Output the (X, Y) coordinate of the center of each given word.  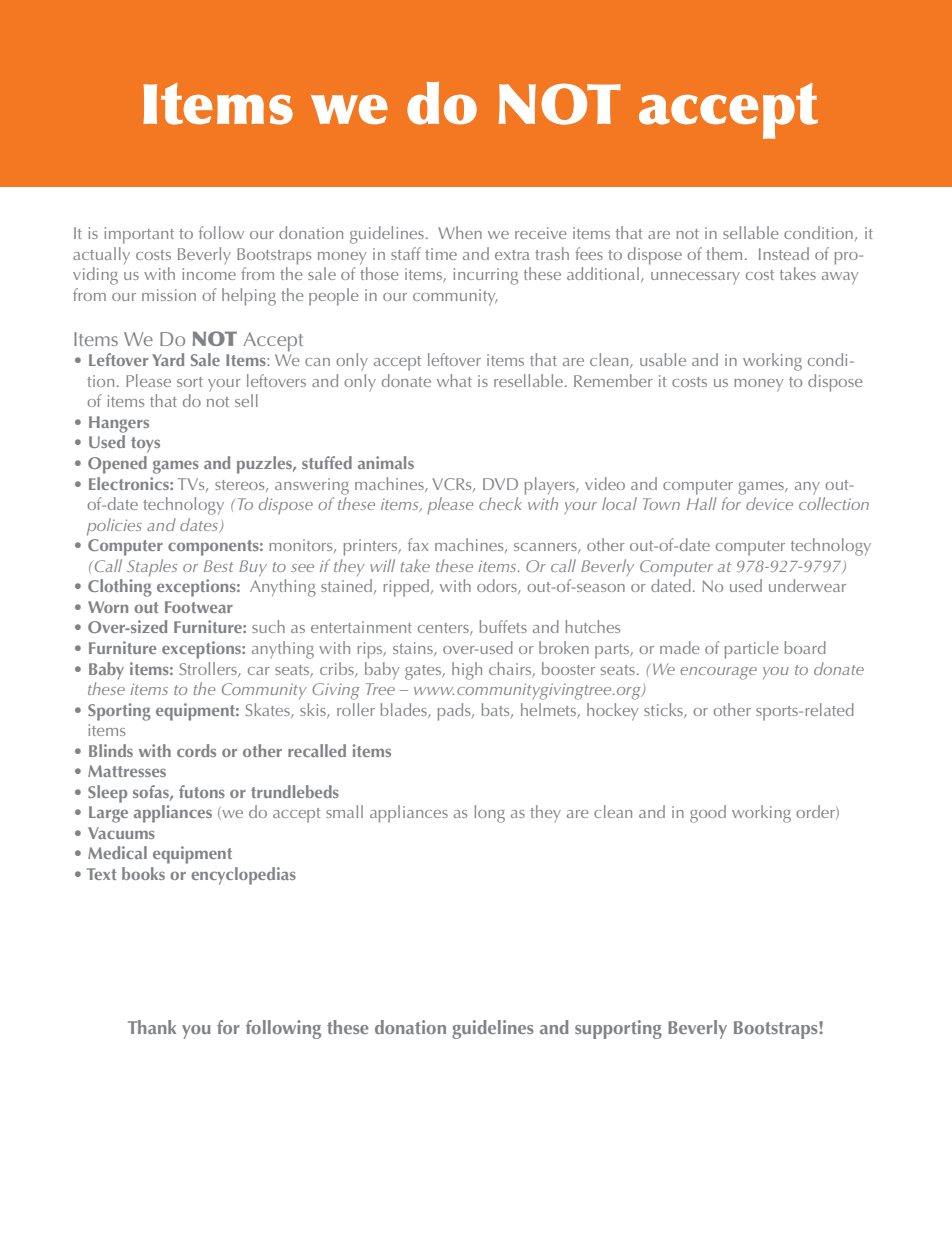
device (769, 503)
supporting (618, 1029)
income (209, 274)
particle (751, 650)
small (344, 811)
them (724, 253)
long (489, 814)
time (441, 254)
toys (145, 445)
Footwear (199, 607)
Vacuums (121, 833)
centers (444, 629)
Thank (152, 1027)
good (708, 814)
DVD (500, 484)
